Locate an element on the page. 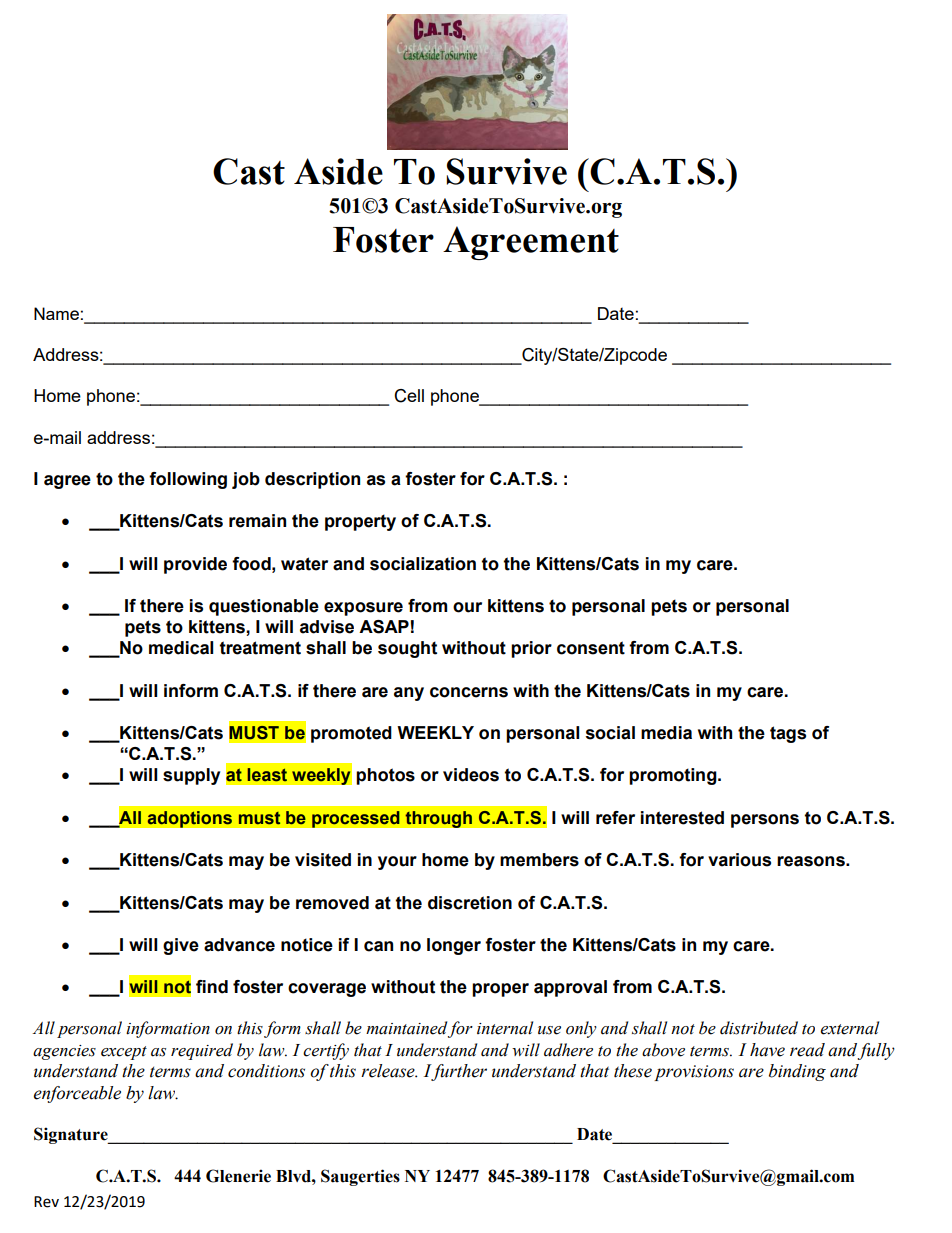  Cell is located at coordinates (409, 396).
